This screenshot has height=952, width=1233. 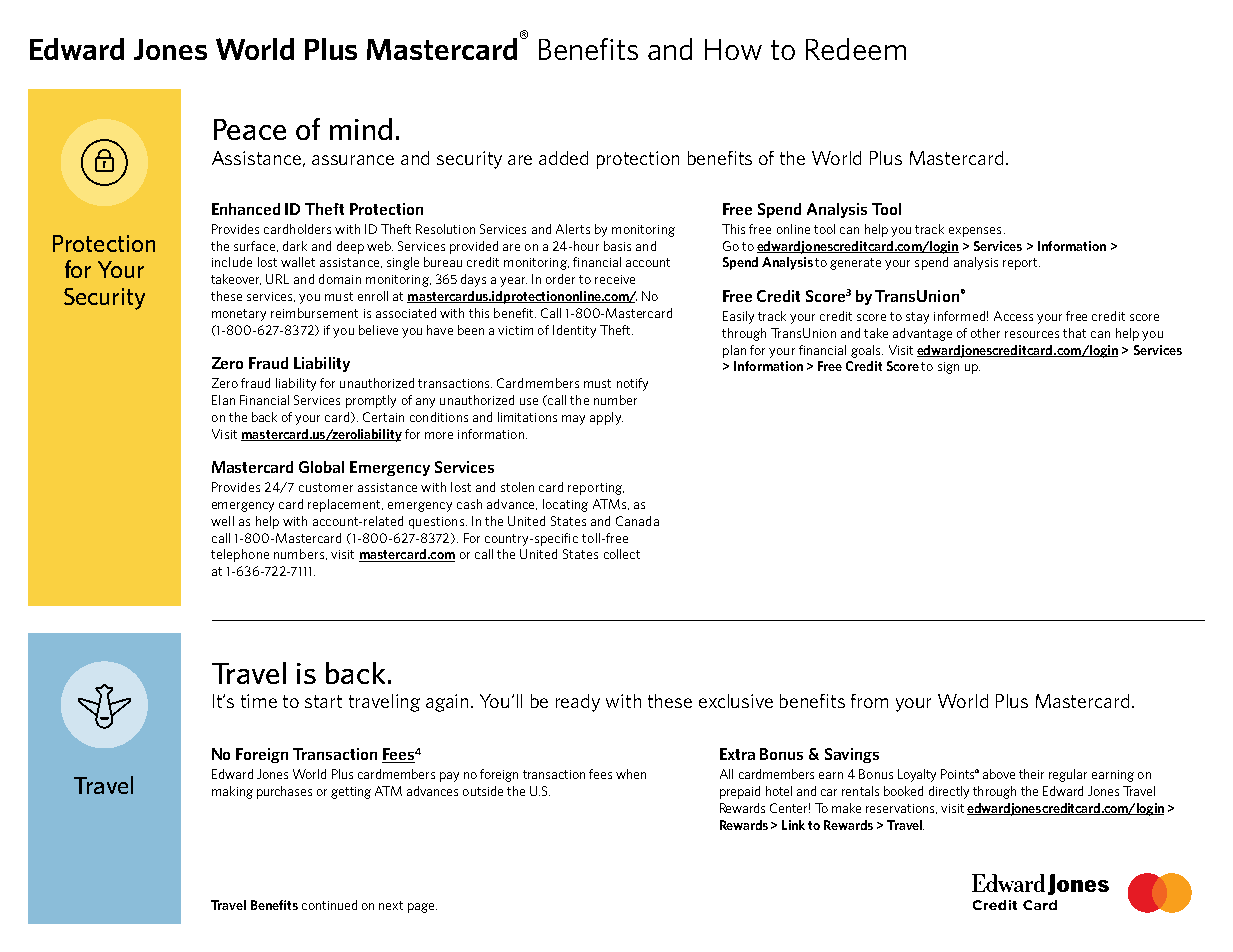 What do you see at coordinates (985, 333) in the screenshot?
I see `other` at bounding box center [985, 333].
